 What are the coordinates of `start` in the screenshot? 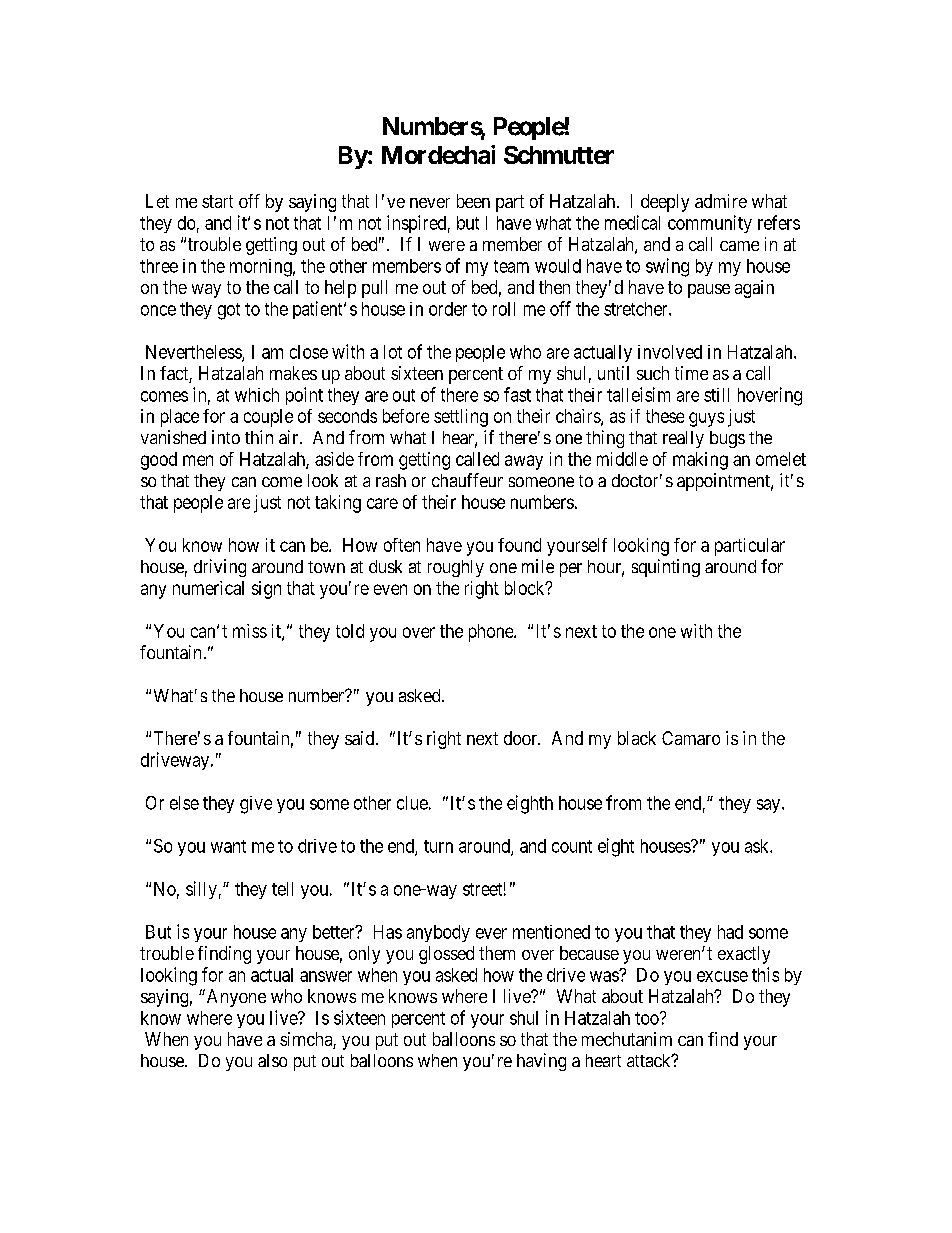 It's located at (217, 201).
